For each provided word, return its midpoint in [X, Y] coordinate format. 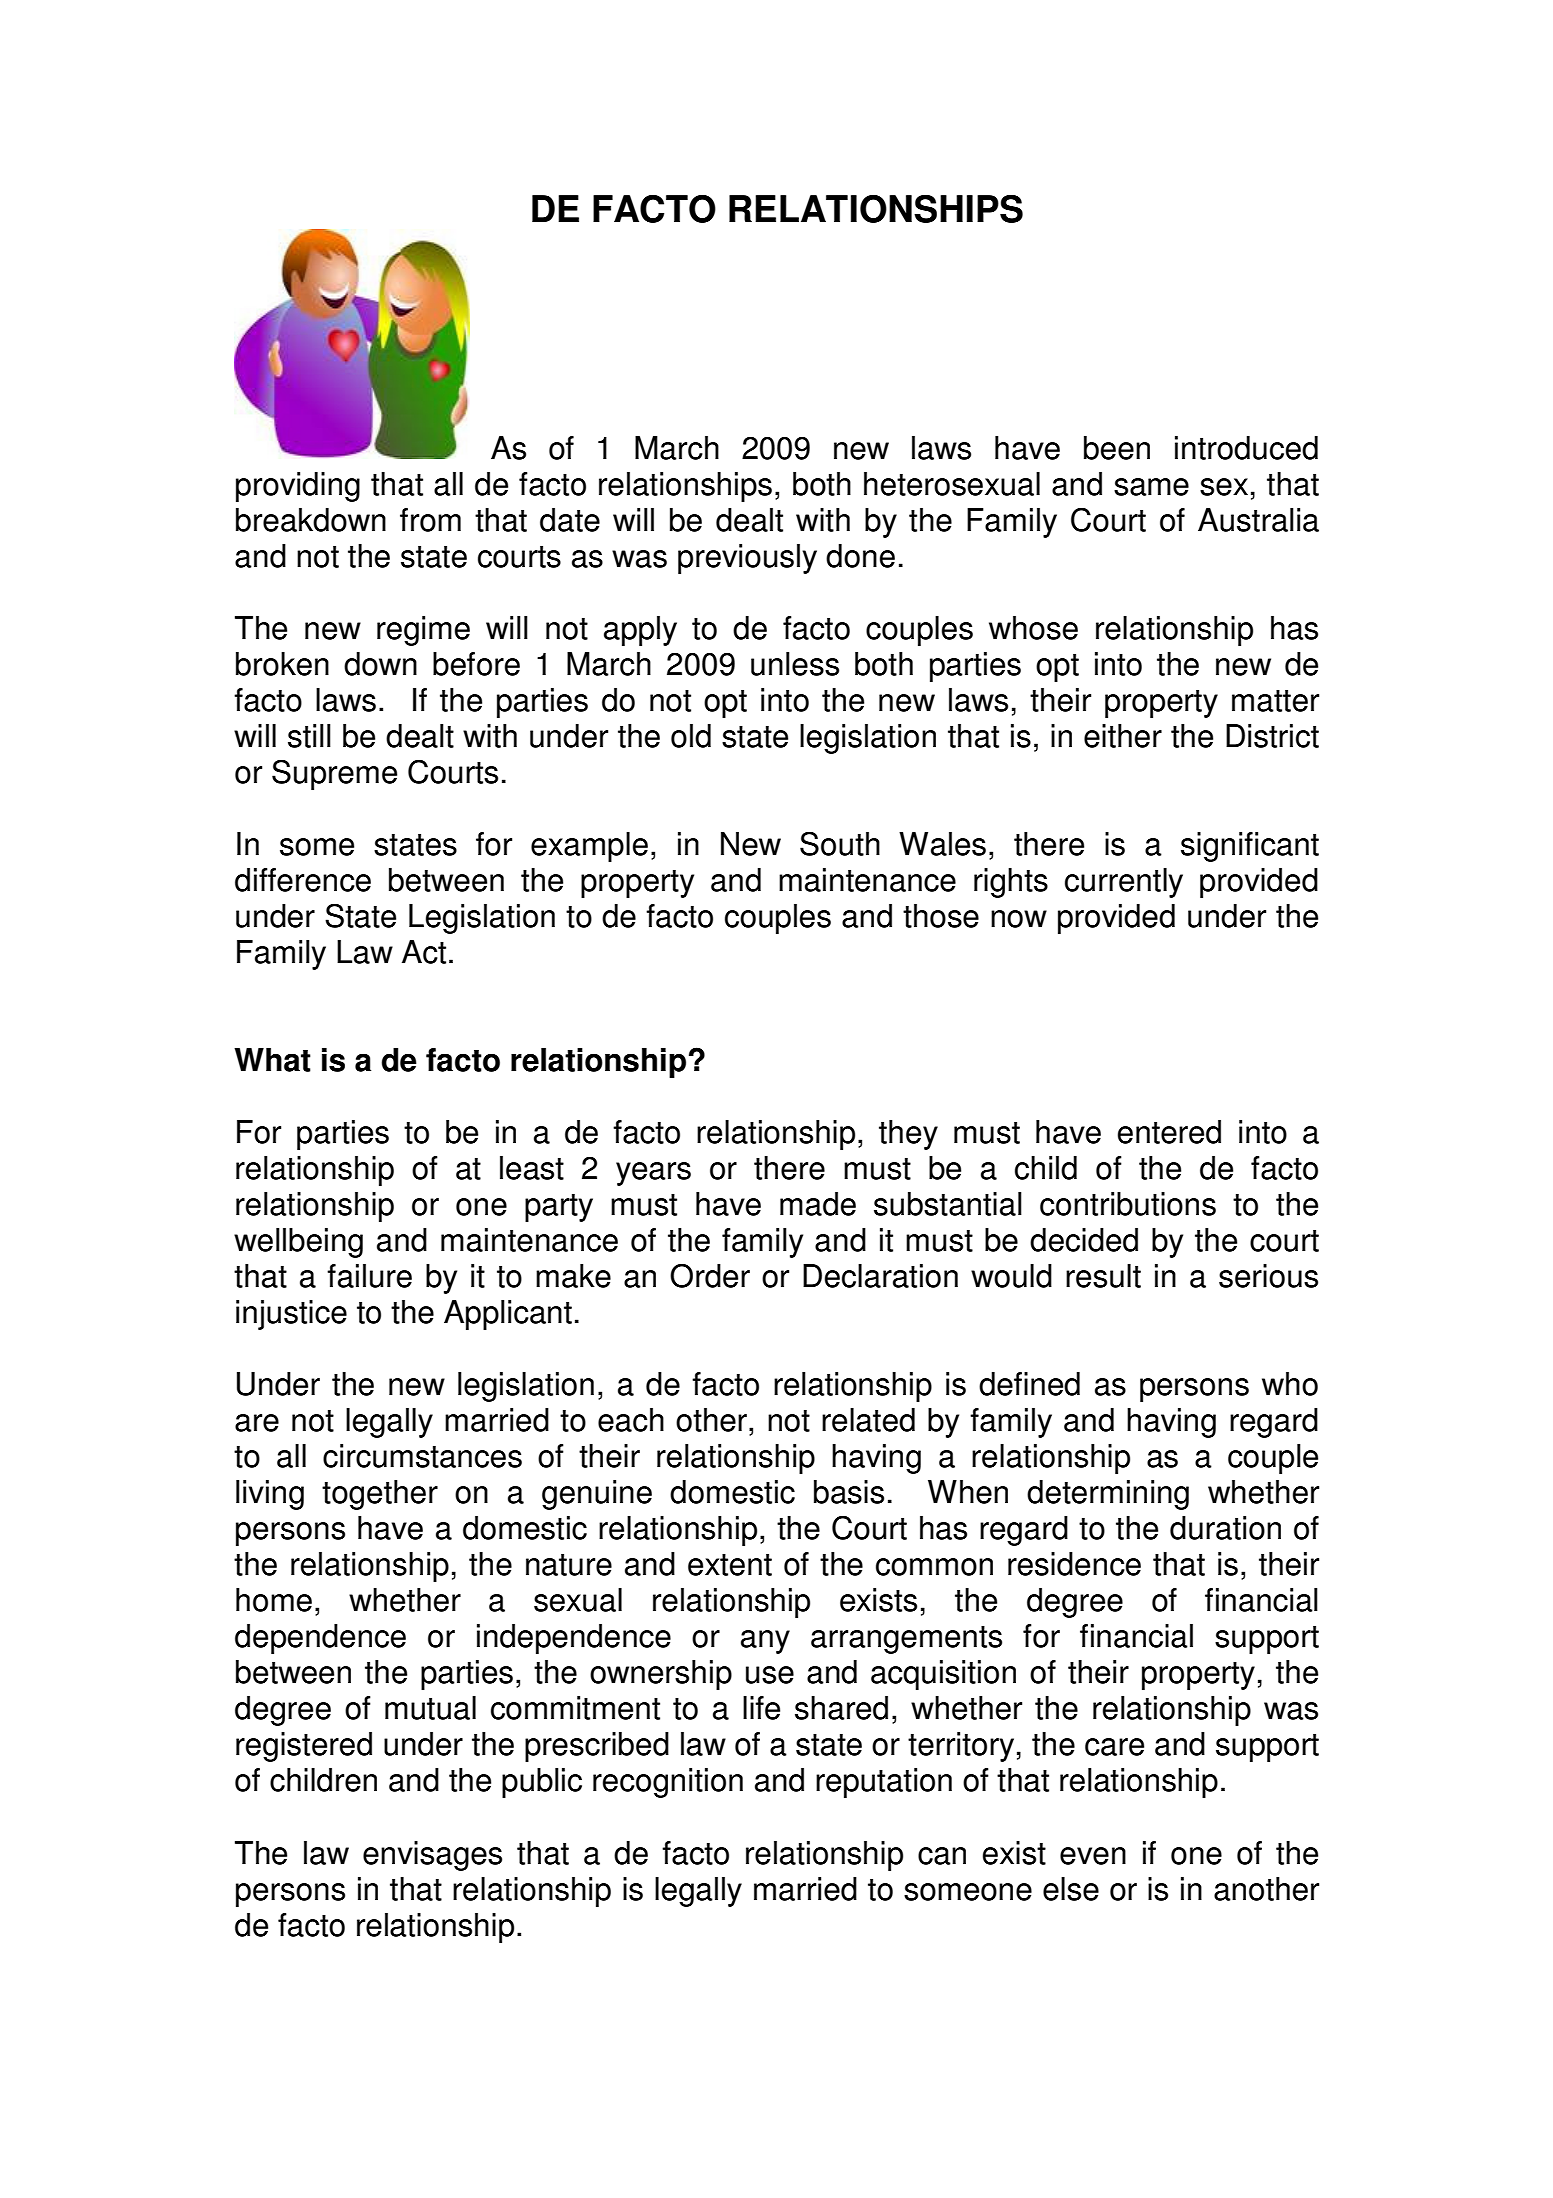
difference [303, 880]
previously [747, 559]
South [840, 843]
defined [1029, 1384]
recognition [668, 1783]
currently [1124, 883]
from [430, 520]
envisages [432, 1856]
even [1093, 1856]
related [868, 1420]
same [1151, 487]
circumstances [422, 1456]
